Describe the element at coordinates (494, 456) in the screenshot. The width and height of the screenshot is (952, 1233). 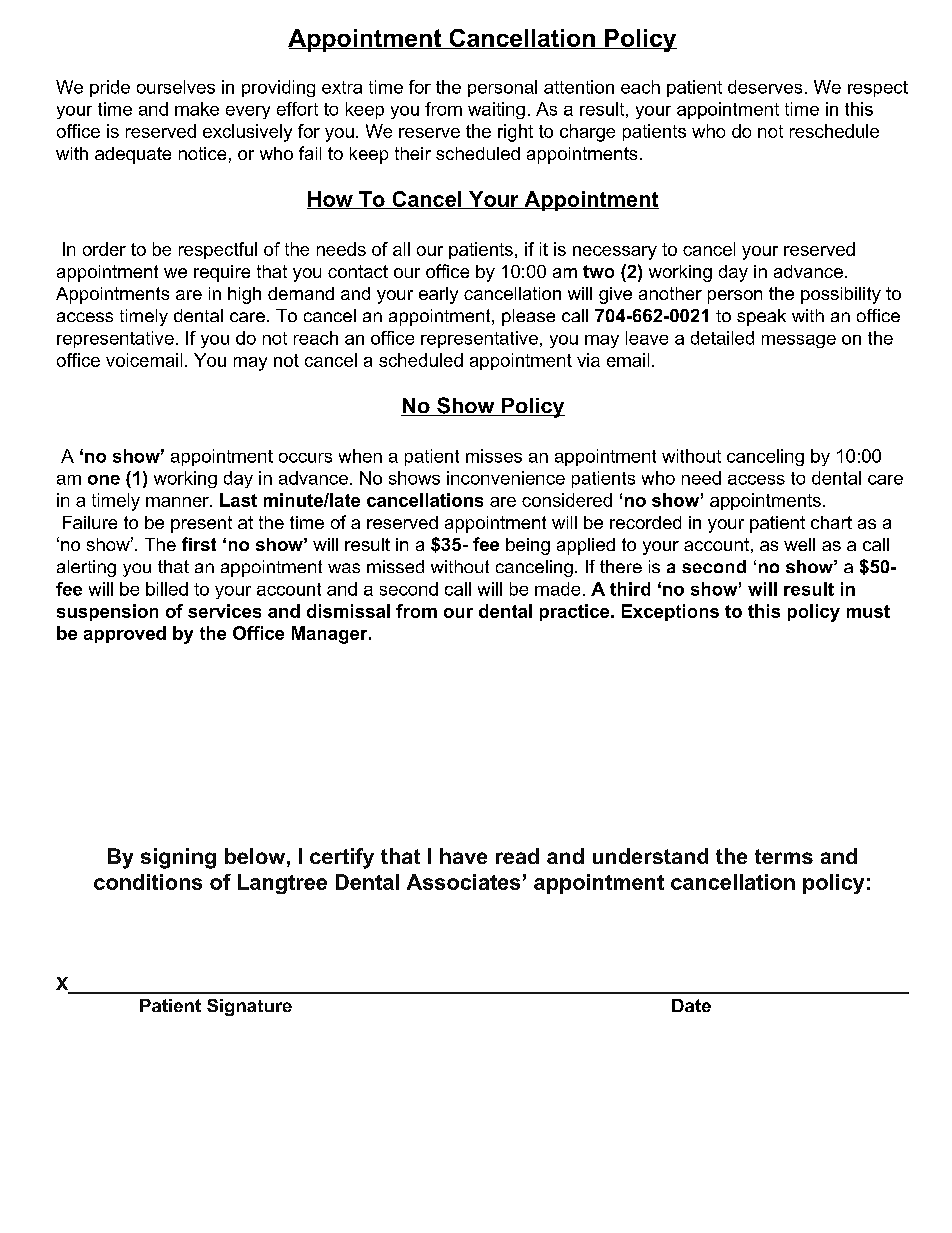
I see `misses` at that location.
